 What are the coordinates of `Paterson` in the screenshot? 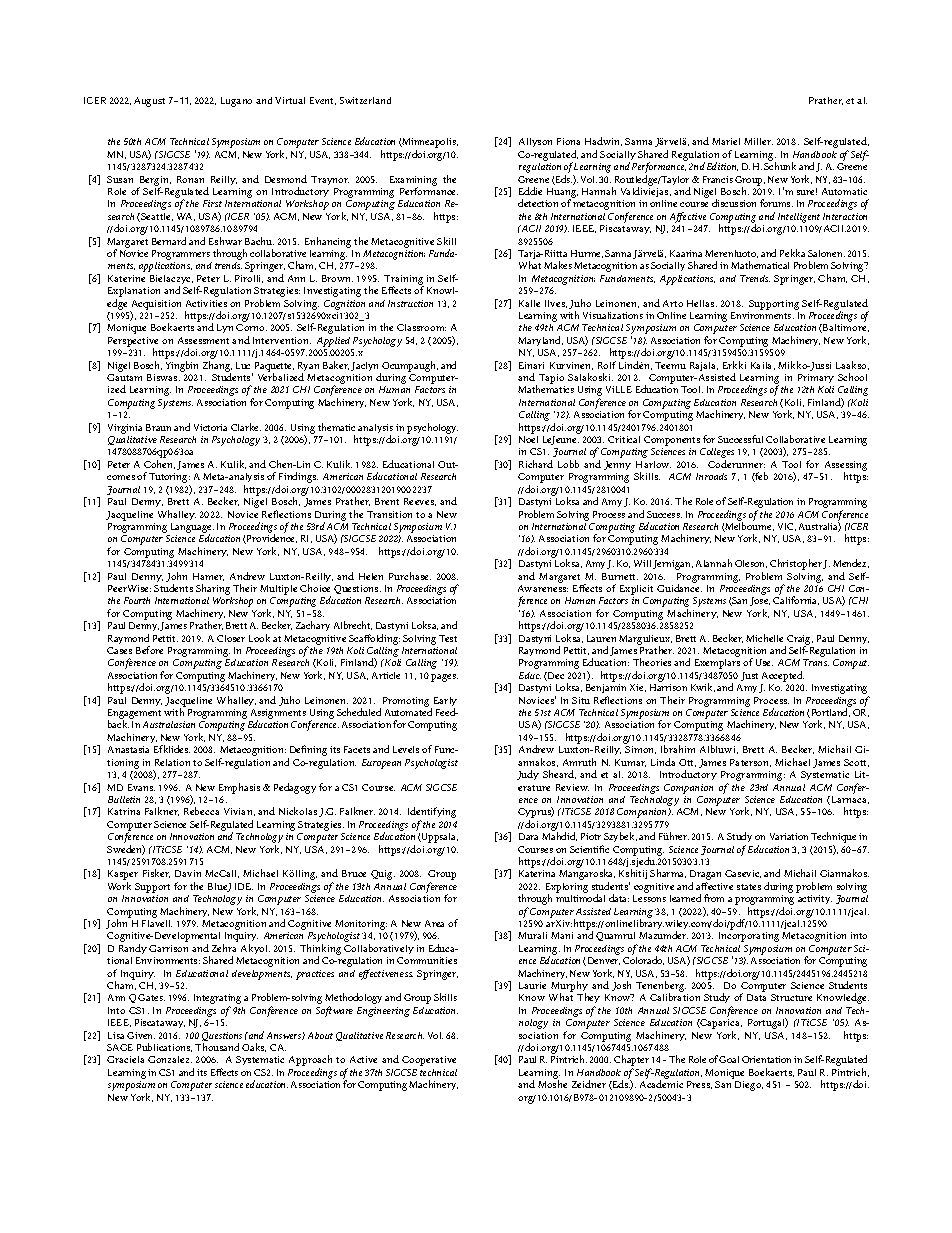 It's located at (750, 763).
